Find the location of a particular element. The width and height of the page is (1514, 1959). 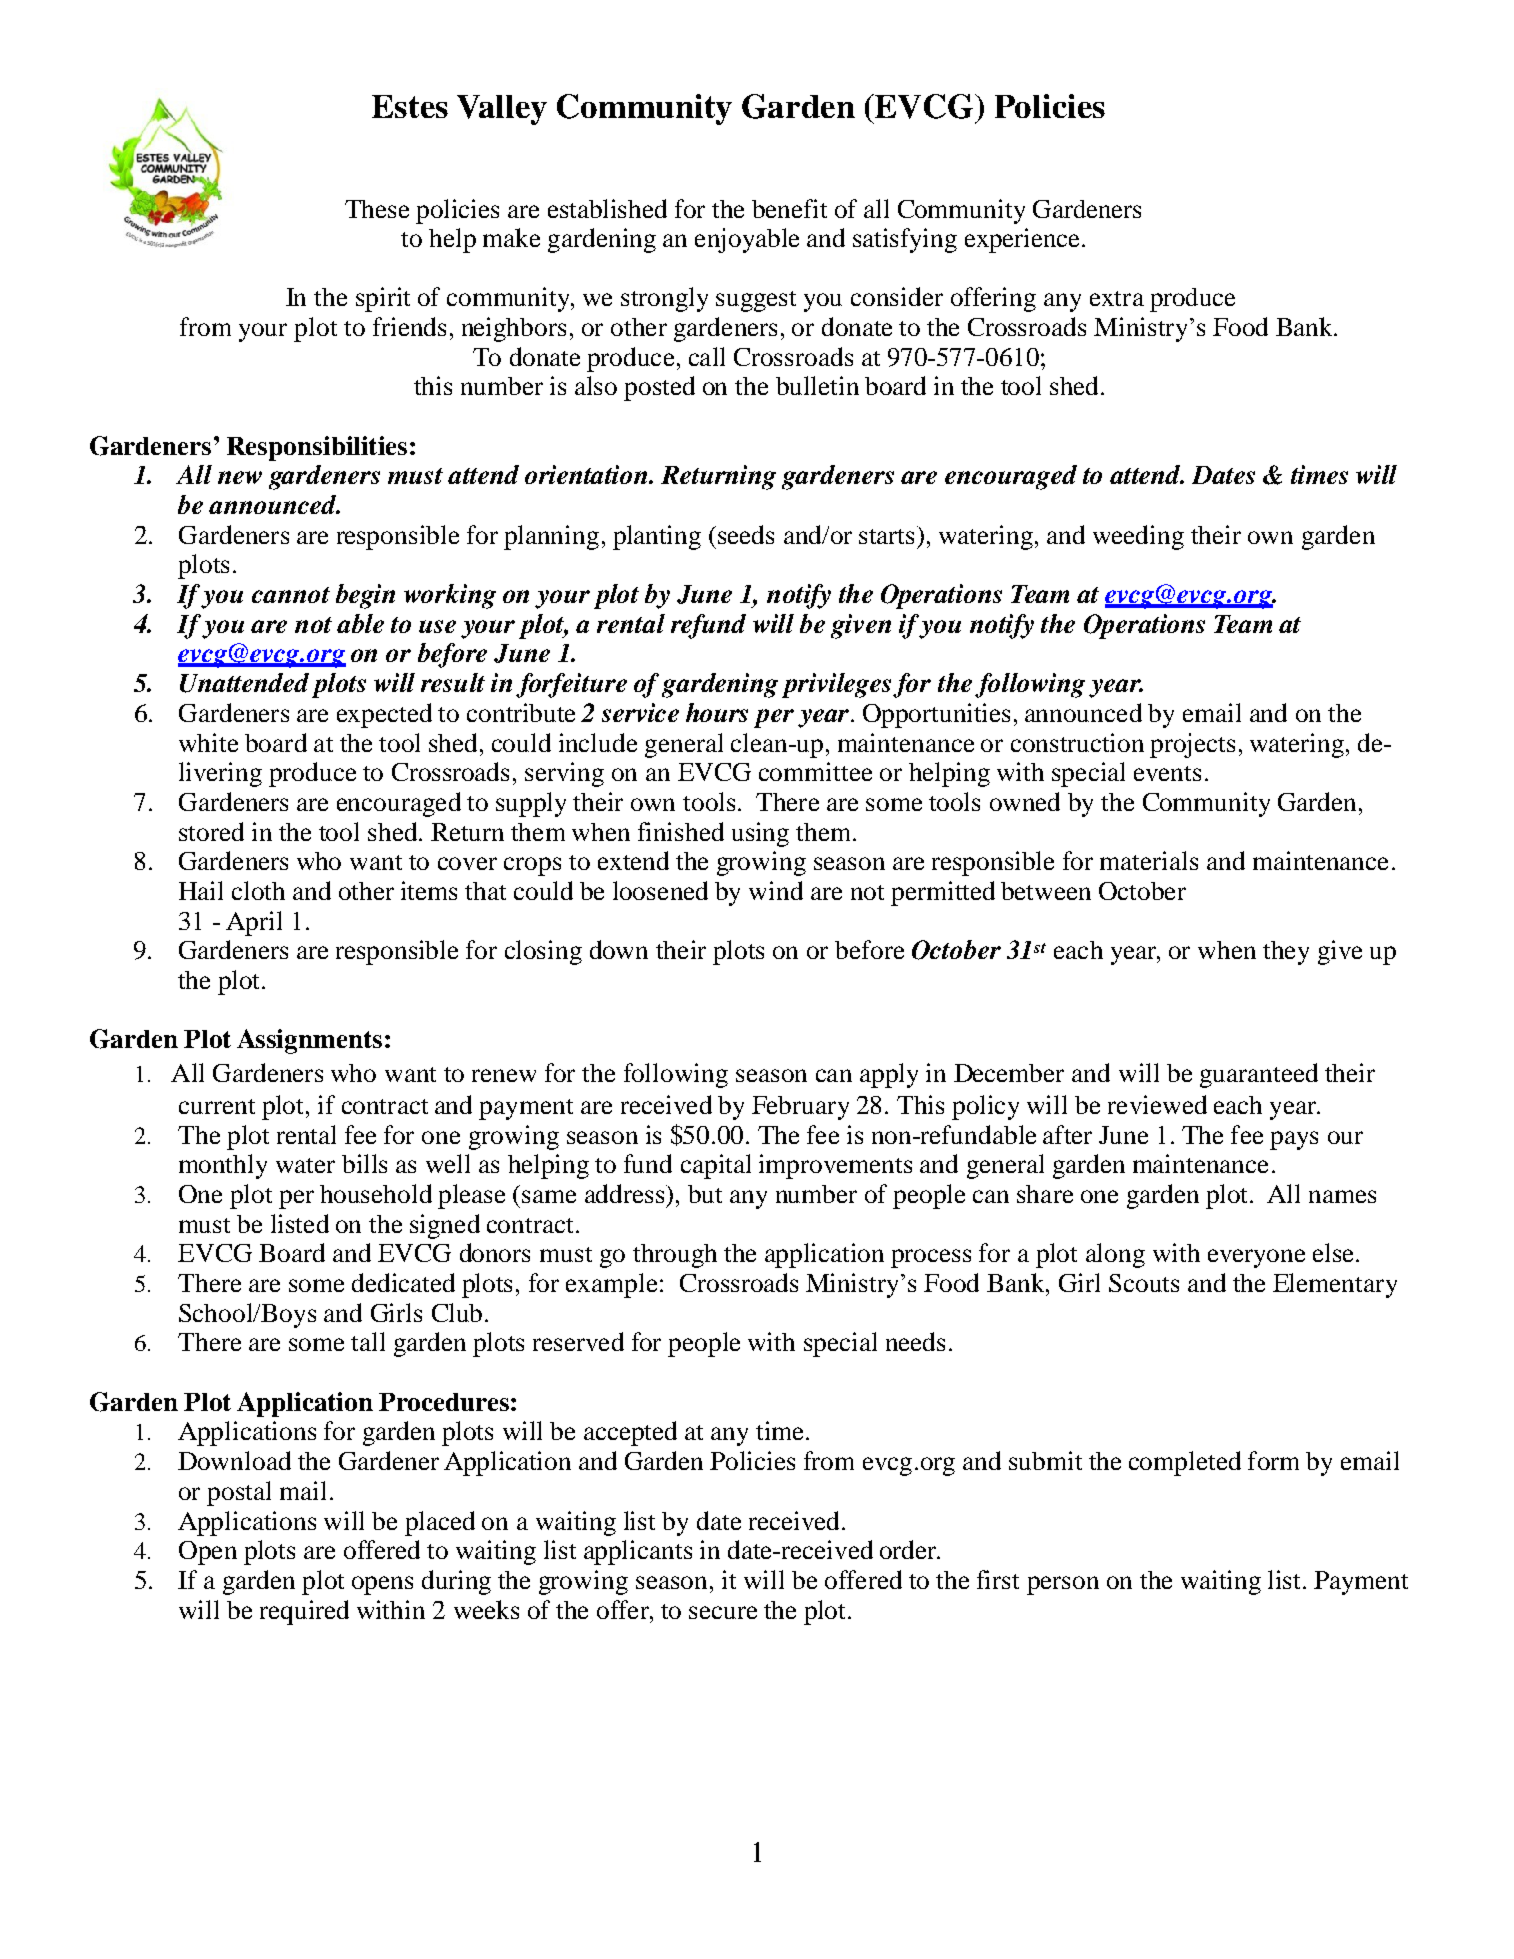

cloth is located at coordinates (258, 890).
